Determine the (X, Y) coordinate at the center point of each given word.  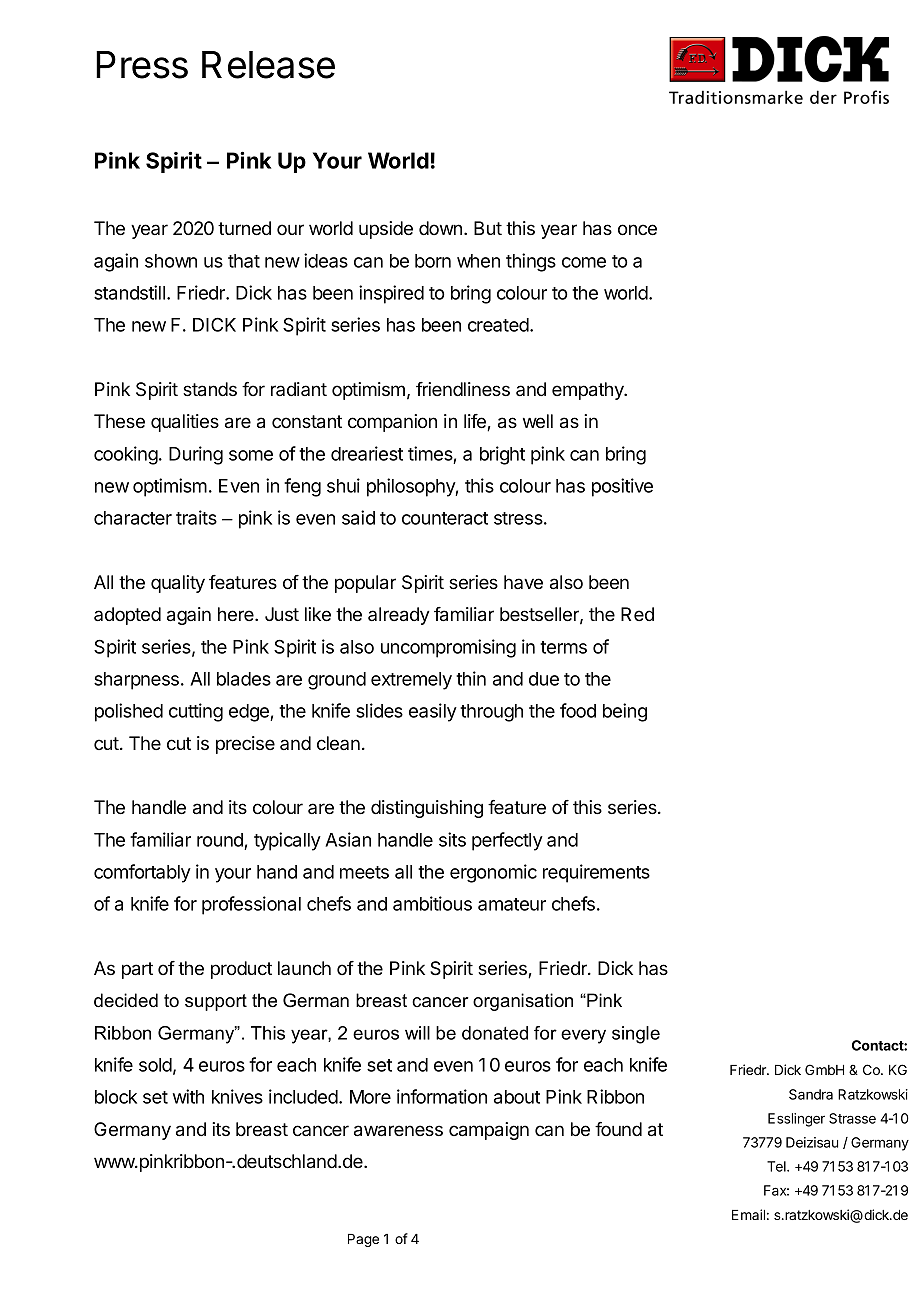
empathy (589, 391)
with (188, 1096)
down (440, 228)
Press (142, 65)
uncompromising (448, 648)
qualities (185, 423)
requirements (596, 873)
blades (244, 679)
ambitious (432, 903)
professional (251, 905)
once (637, 230)
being (625, 712)
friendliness (463, 389)
